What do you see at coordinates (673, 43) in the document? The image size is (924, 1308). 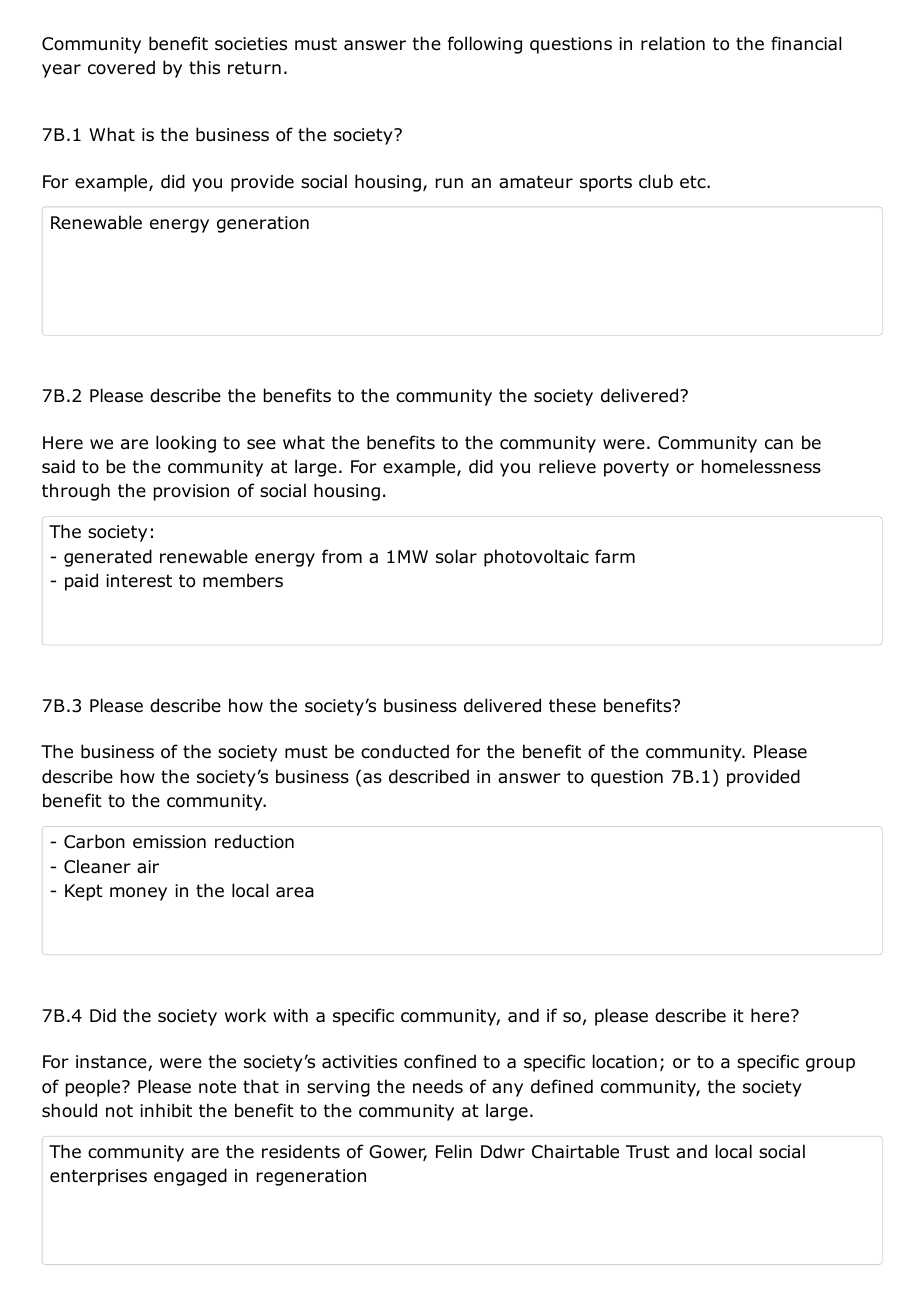 I see `relation` at bounding box center [673, 43].
